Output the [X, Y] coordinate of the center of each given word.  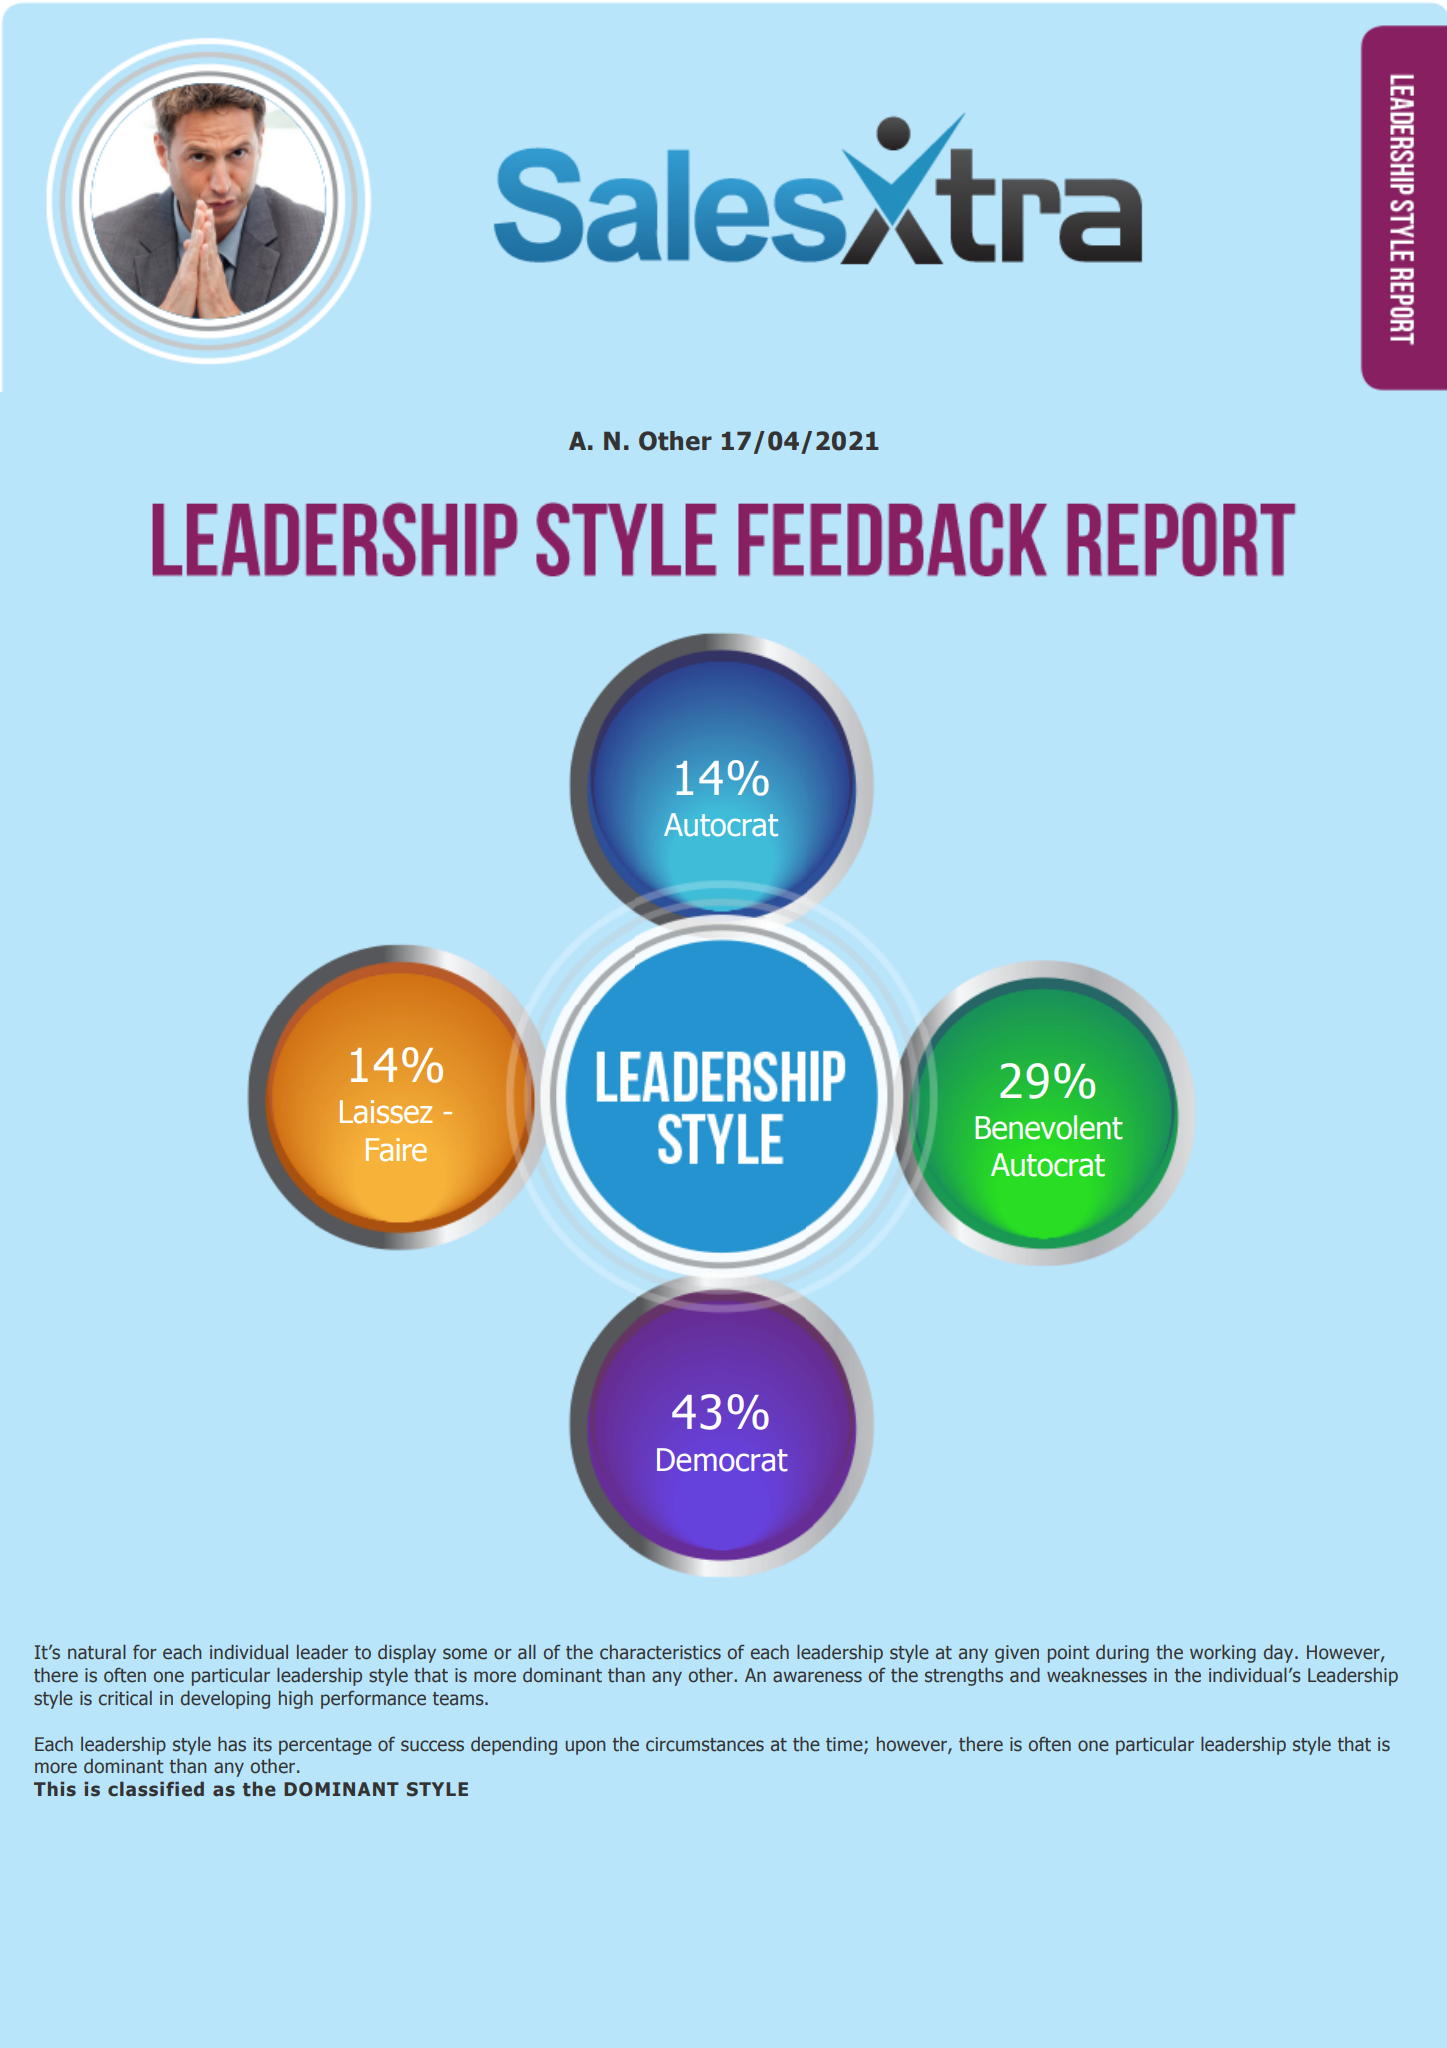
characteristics [660, 1652]
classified [156, 1789]
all [527, 1652]
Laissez [386, 1112]
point [1068, 1654]
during [1122, 1654]
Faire [396, 1149]
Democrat [722, 1460]
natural [97, 1652]
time [845, 1745]
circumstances [705, 1744]
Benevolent [1049, 1127]
